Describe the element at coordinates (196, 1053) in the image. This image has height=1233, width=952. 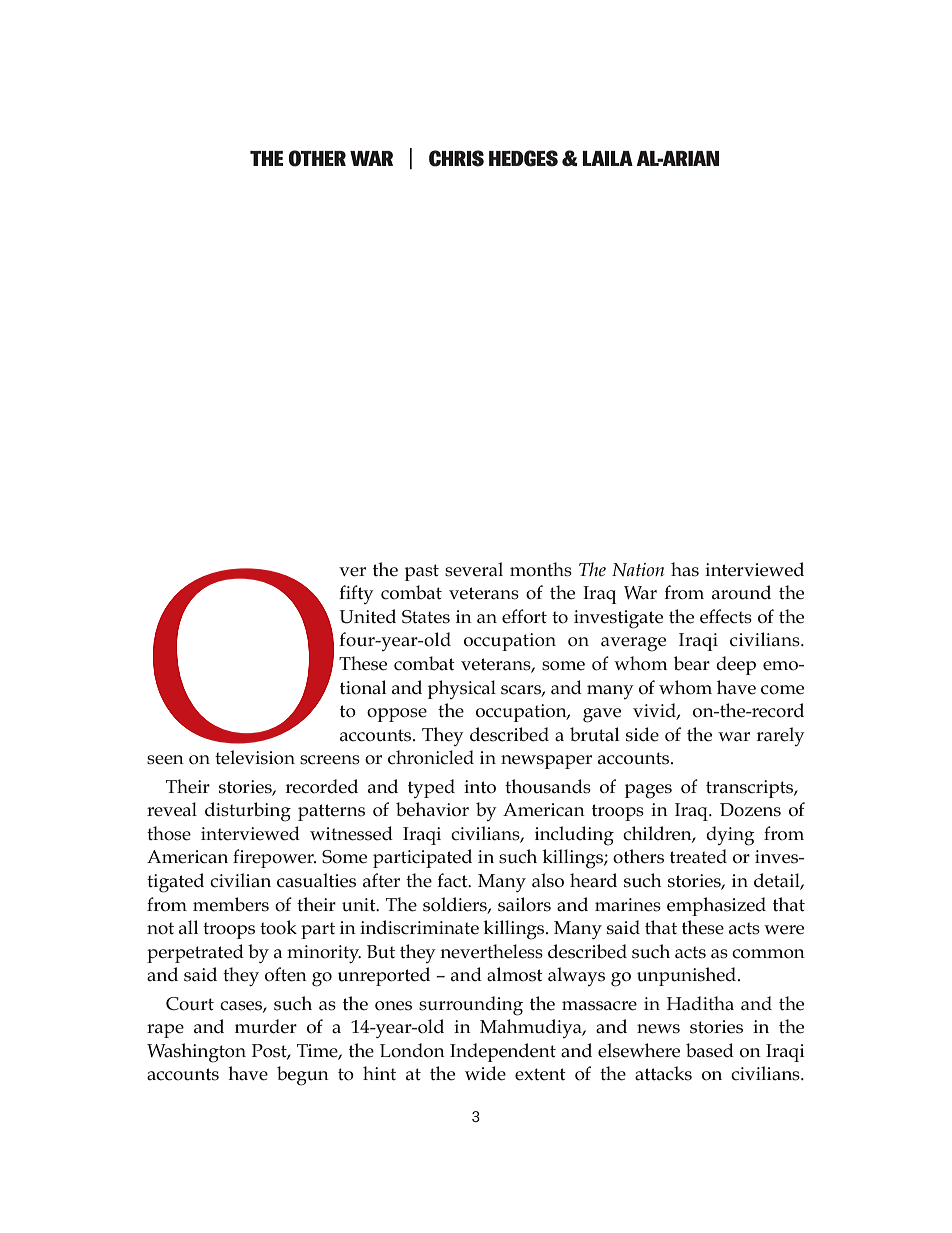
I see `Washington` at that location.
